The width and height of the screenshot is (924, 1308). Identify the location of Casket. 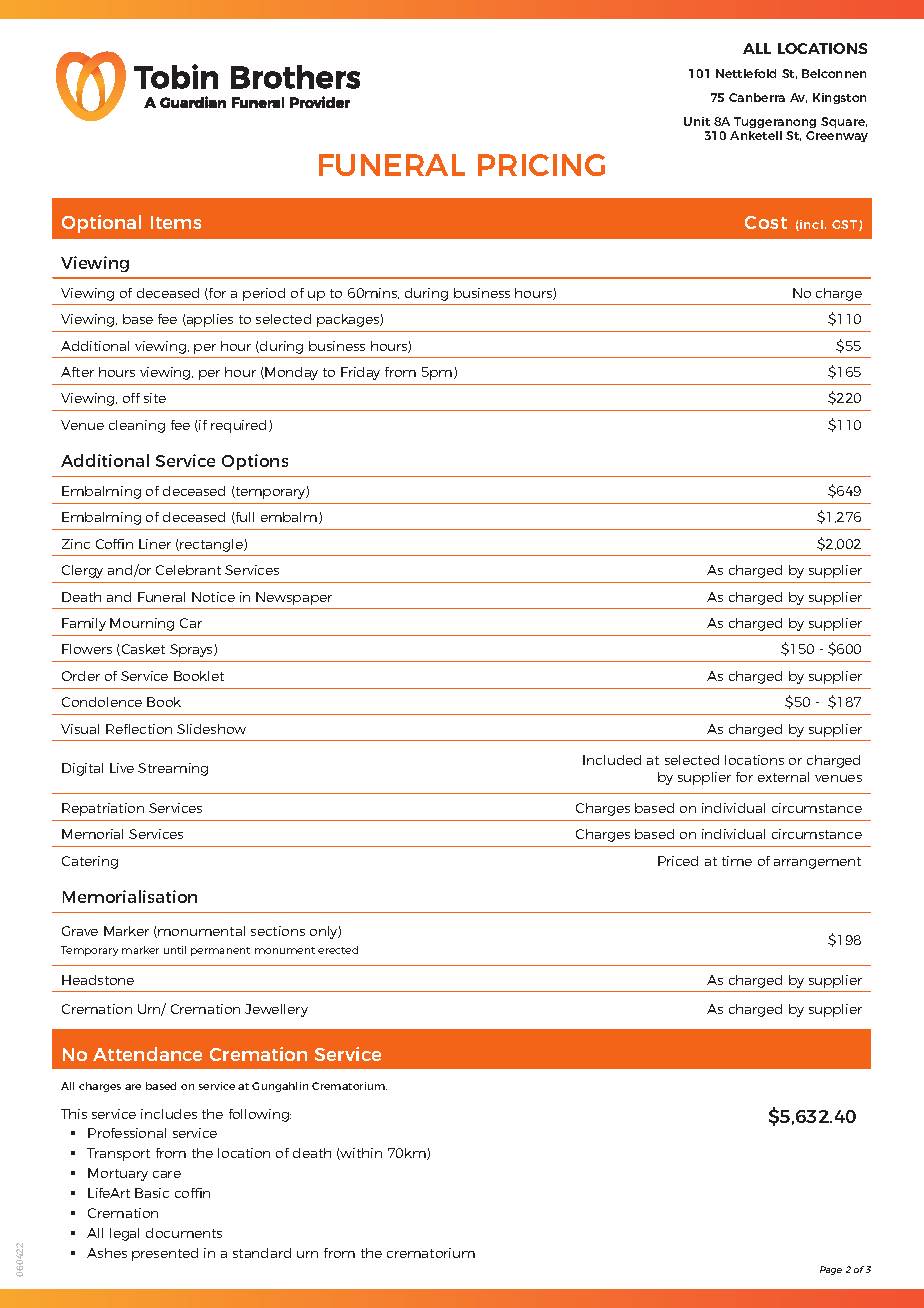
(142, 650).
